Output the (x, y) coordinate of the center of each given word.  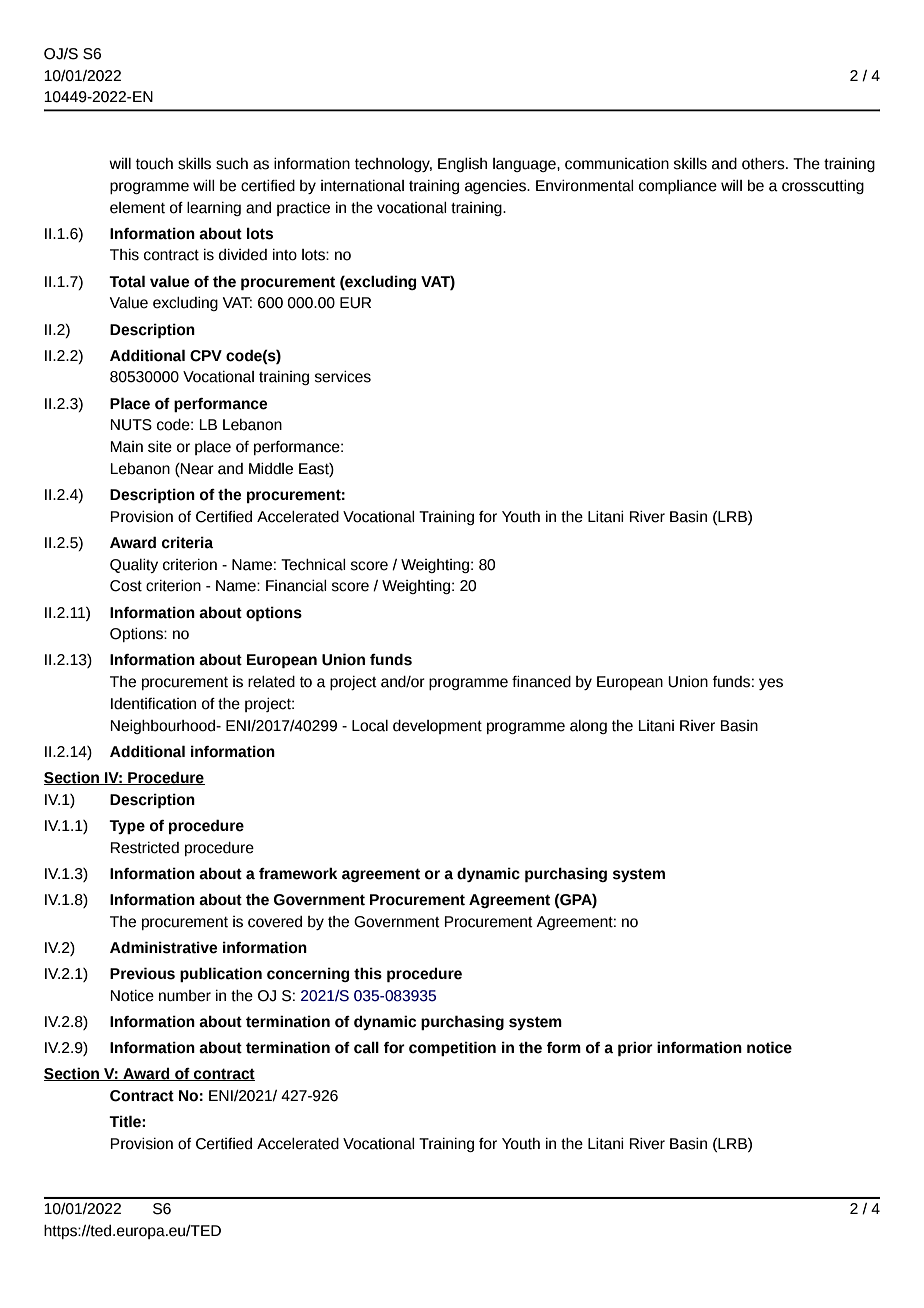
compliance (678, 187)
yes (771, 684)
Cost (126, 586)
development (437, 727)
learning (214, 209)
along (588, 727)
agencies (496, 187)
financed (541, 682)
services (342, 377)
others (764, 164)
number (185, 996)
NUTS (131, 425)
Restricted (144, 848)
